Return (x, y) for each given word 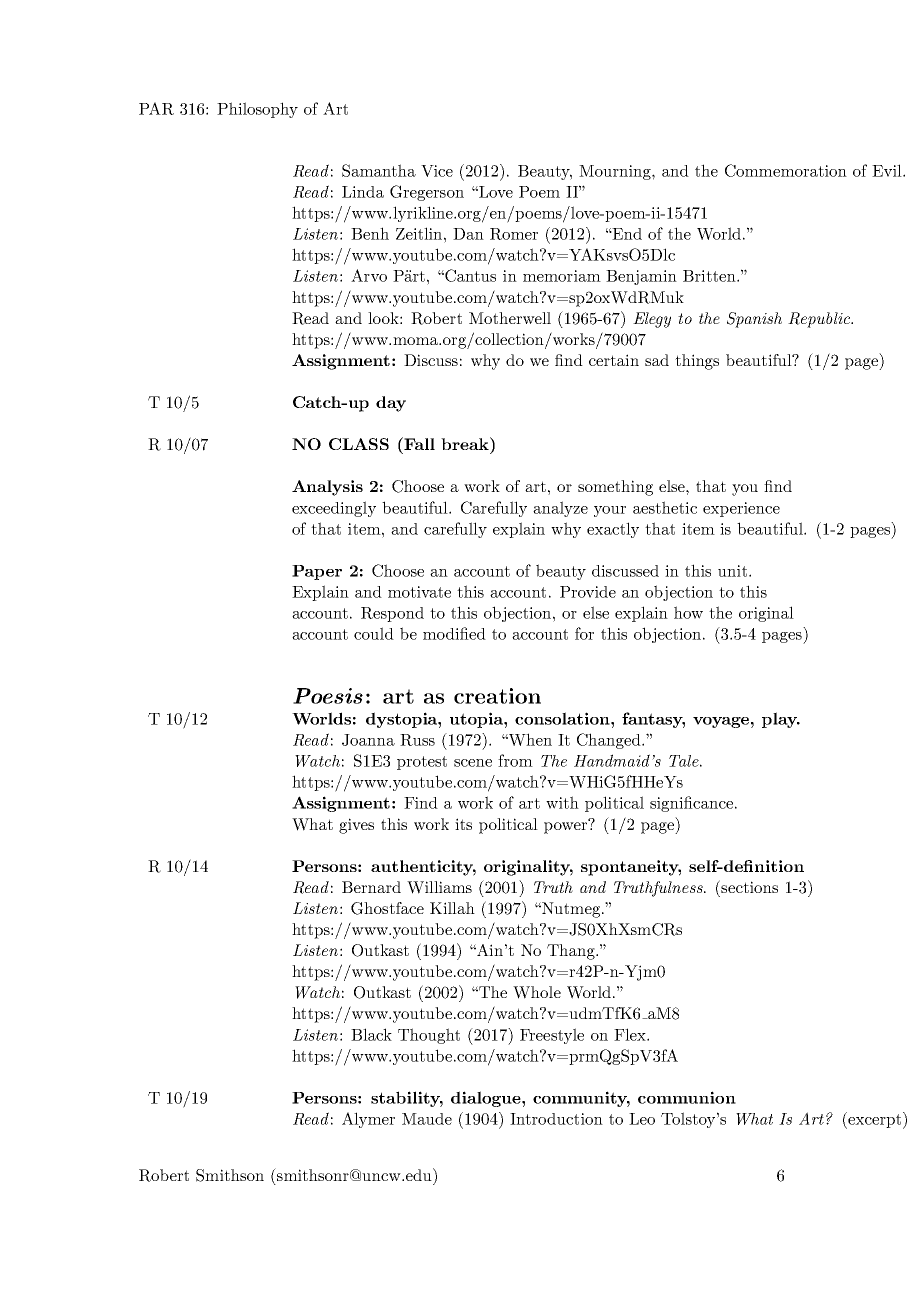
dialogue (487, 1099)
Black (371, 1034)
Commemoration (786, 170)
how (688, 612)
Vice (437, 171)
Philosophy (257, 110)
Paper (317, 572)
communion (687, 1097)
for (584, 633)
